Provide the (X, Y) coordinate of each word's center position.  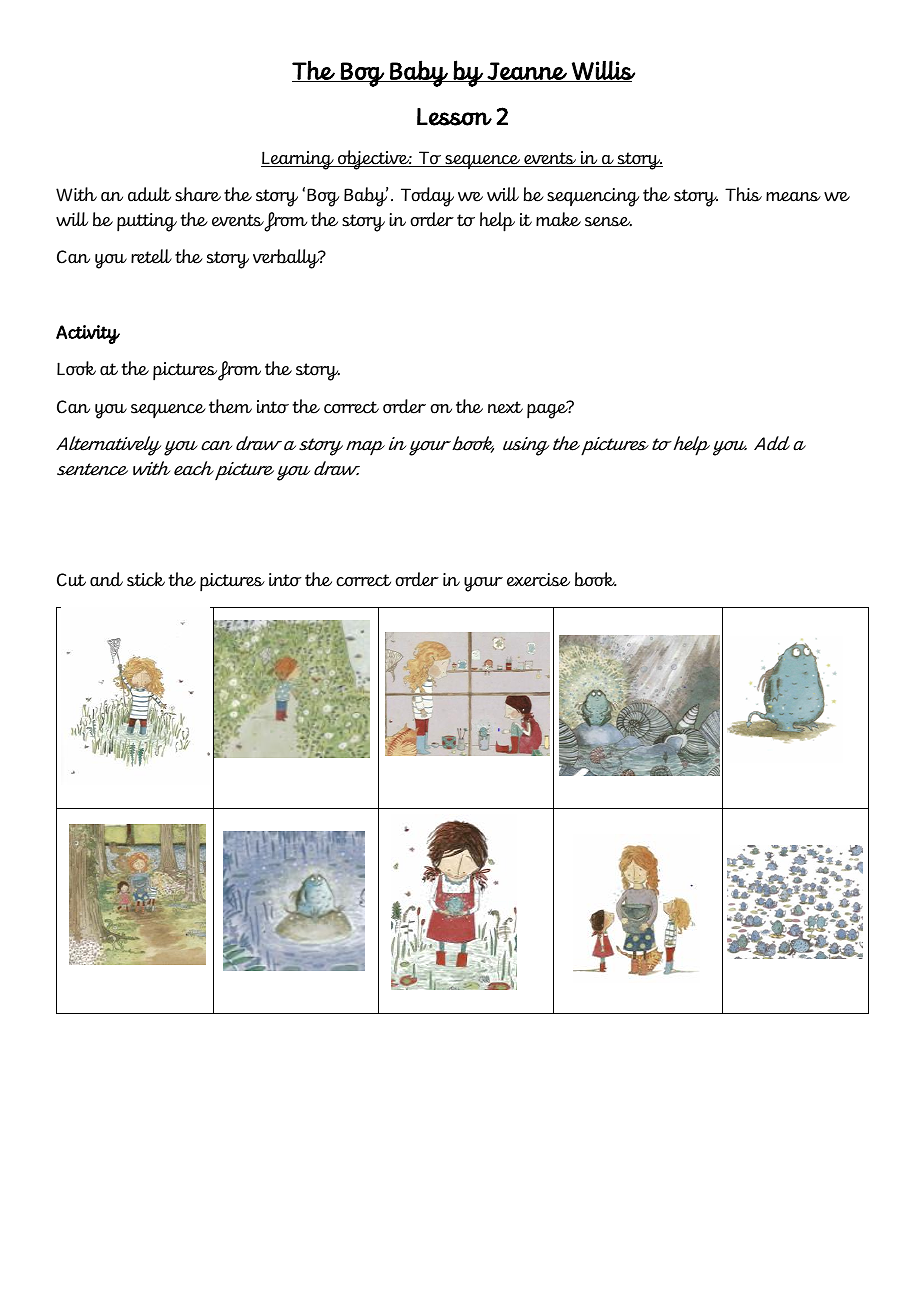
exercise (538, 580)
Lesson (454, 117)
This (743, 194)
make (558, 219)
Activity (88, 334)
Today (427, 197)
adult (149, 194)
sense (608, 222)
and (106, 579)
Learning (298, 160)
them (230, 406)
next (505, 407)
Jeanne (527, 72)
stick (146, 579)
